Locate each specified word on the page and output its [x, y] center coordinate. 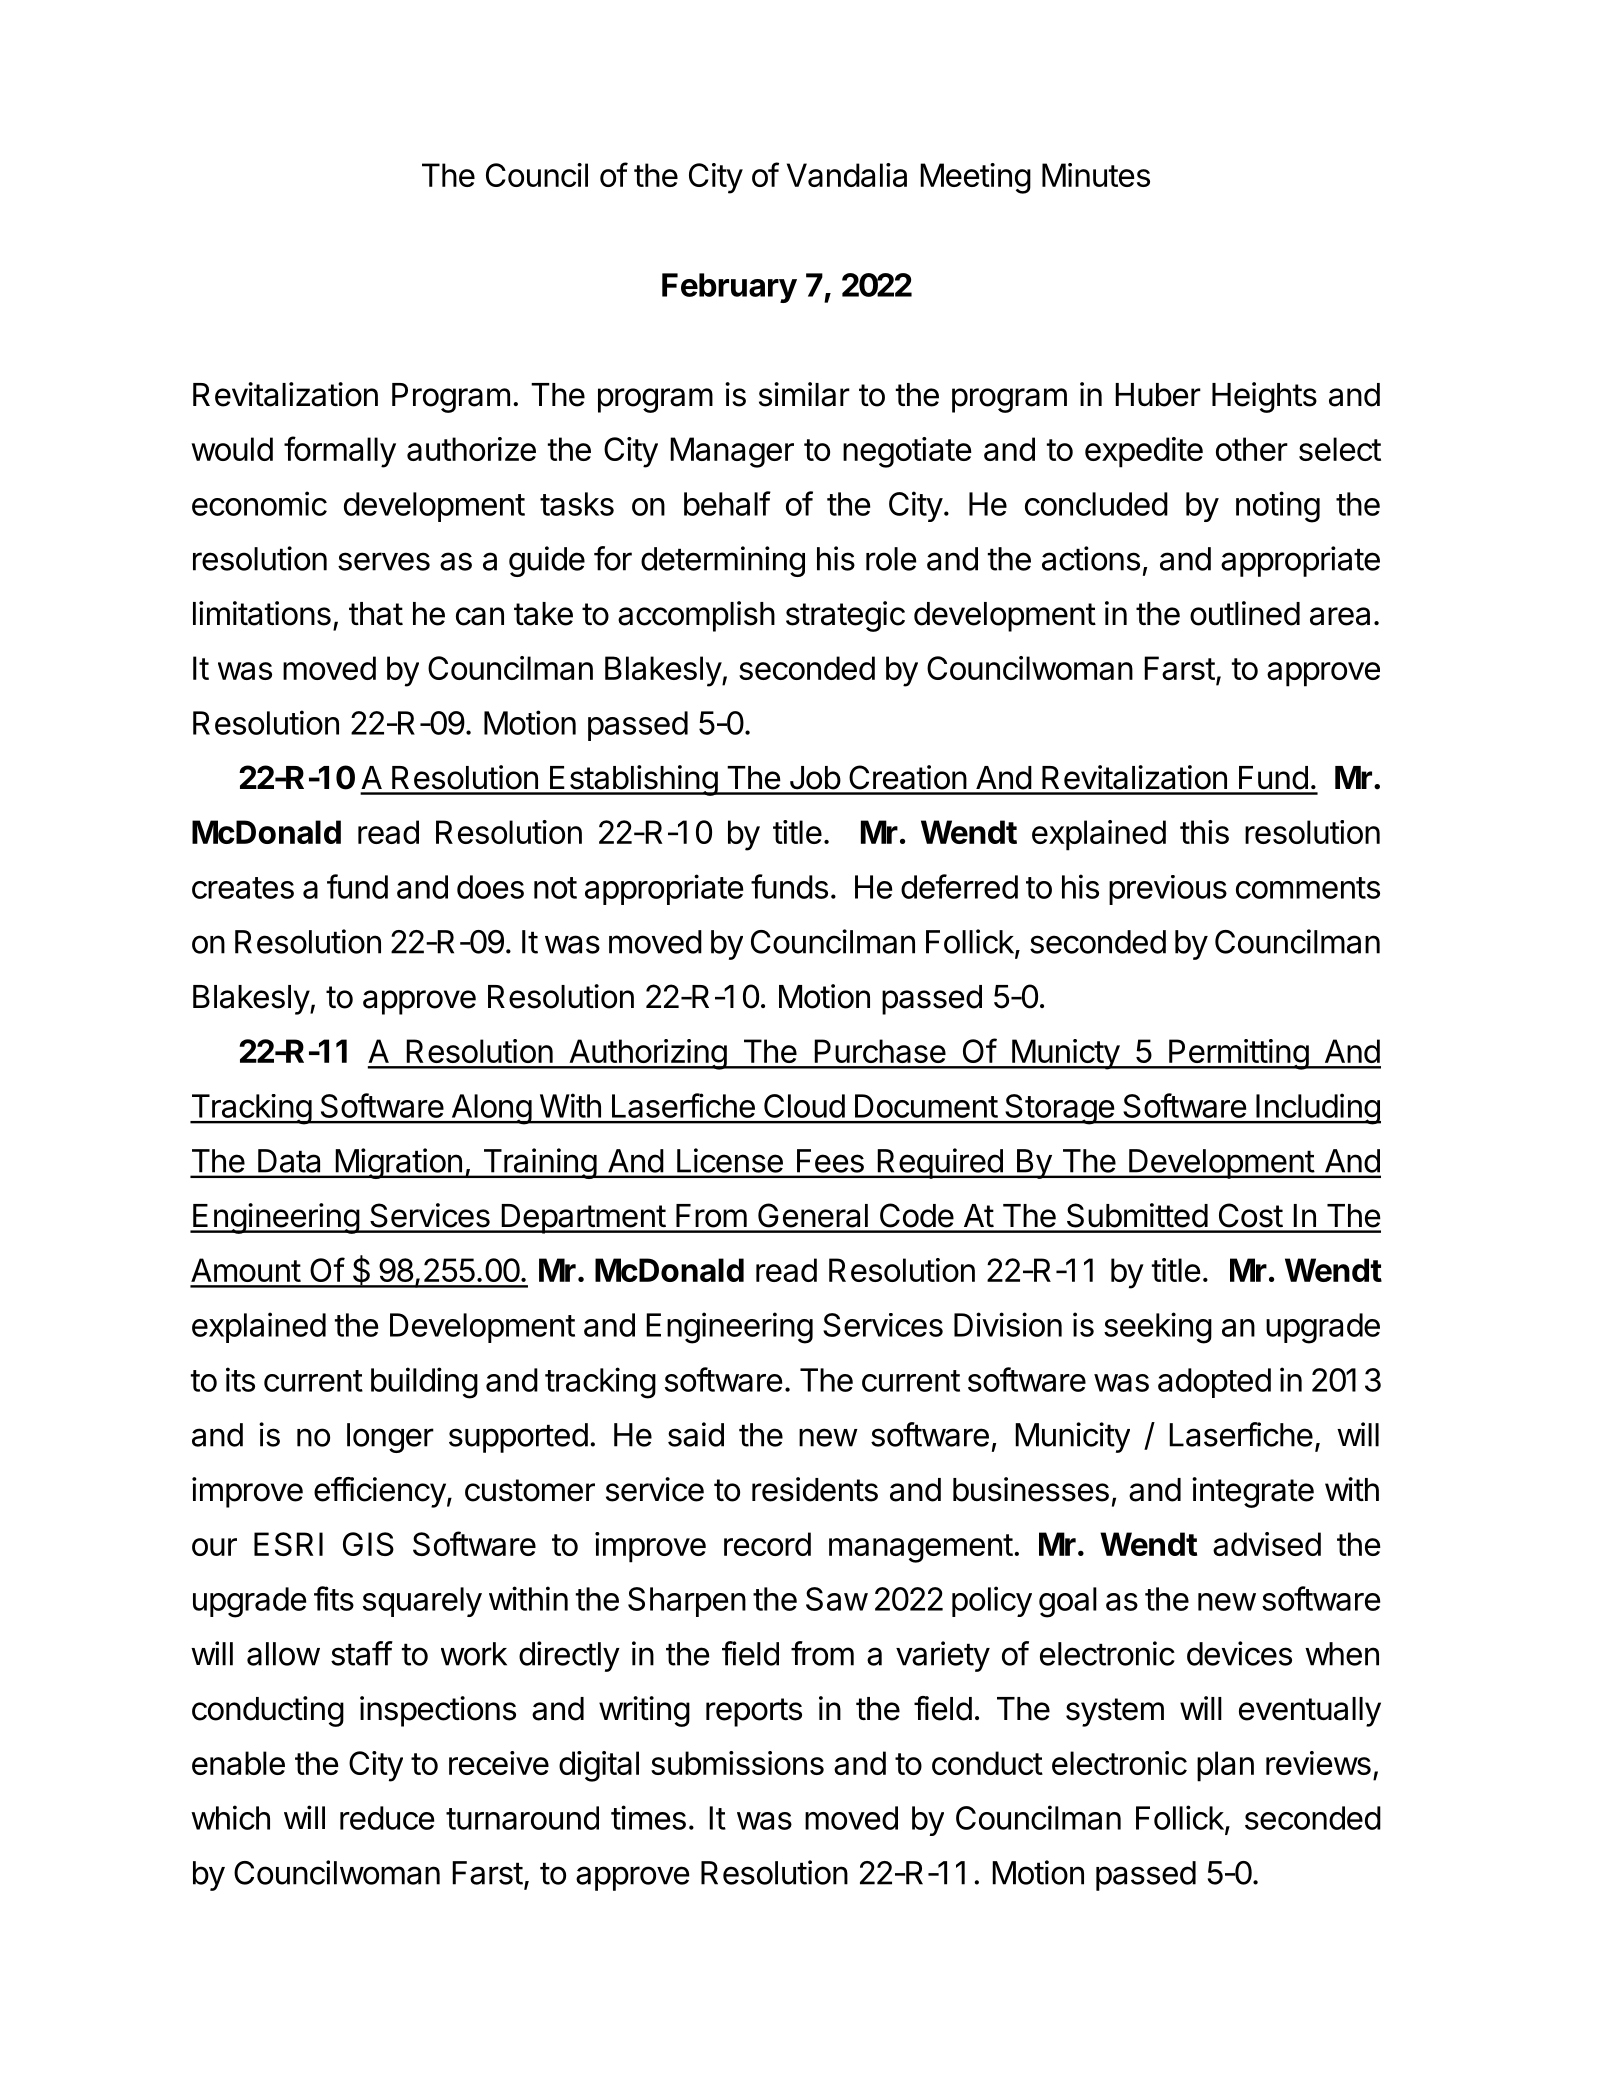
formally [340, 452]
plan [1225, 1766]
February [729, 288]
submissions [737, 1763]
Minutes [1096, 175]
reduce [387, 1818]
